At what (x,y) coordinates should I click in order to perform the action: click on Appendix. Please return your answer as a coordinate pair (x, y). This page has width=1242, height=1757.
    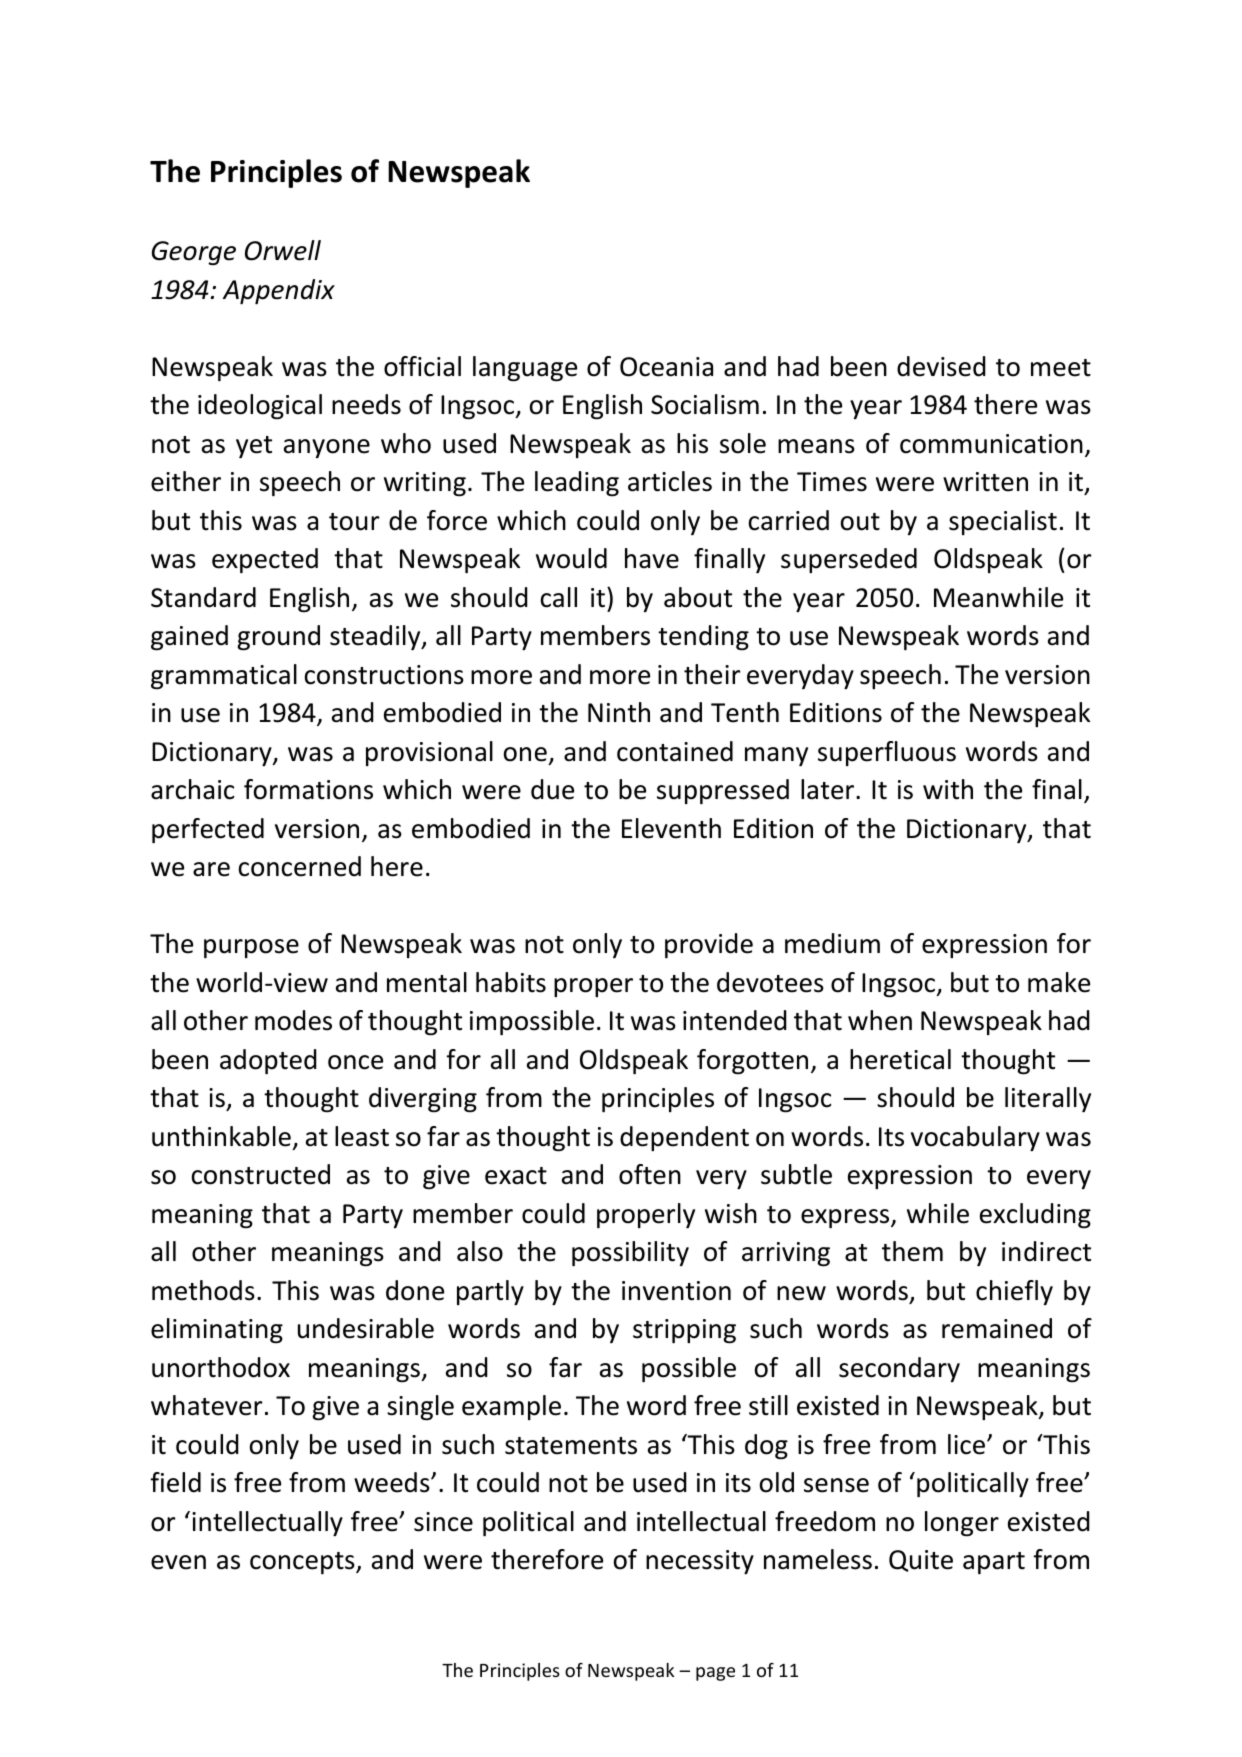
    Looking at the image, I should click on (279, 291).
